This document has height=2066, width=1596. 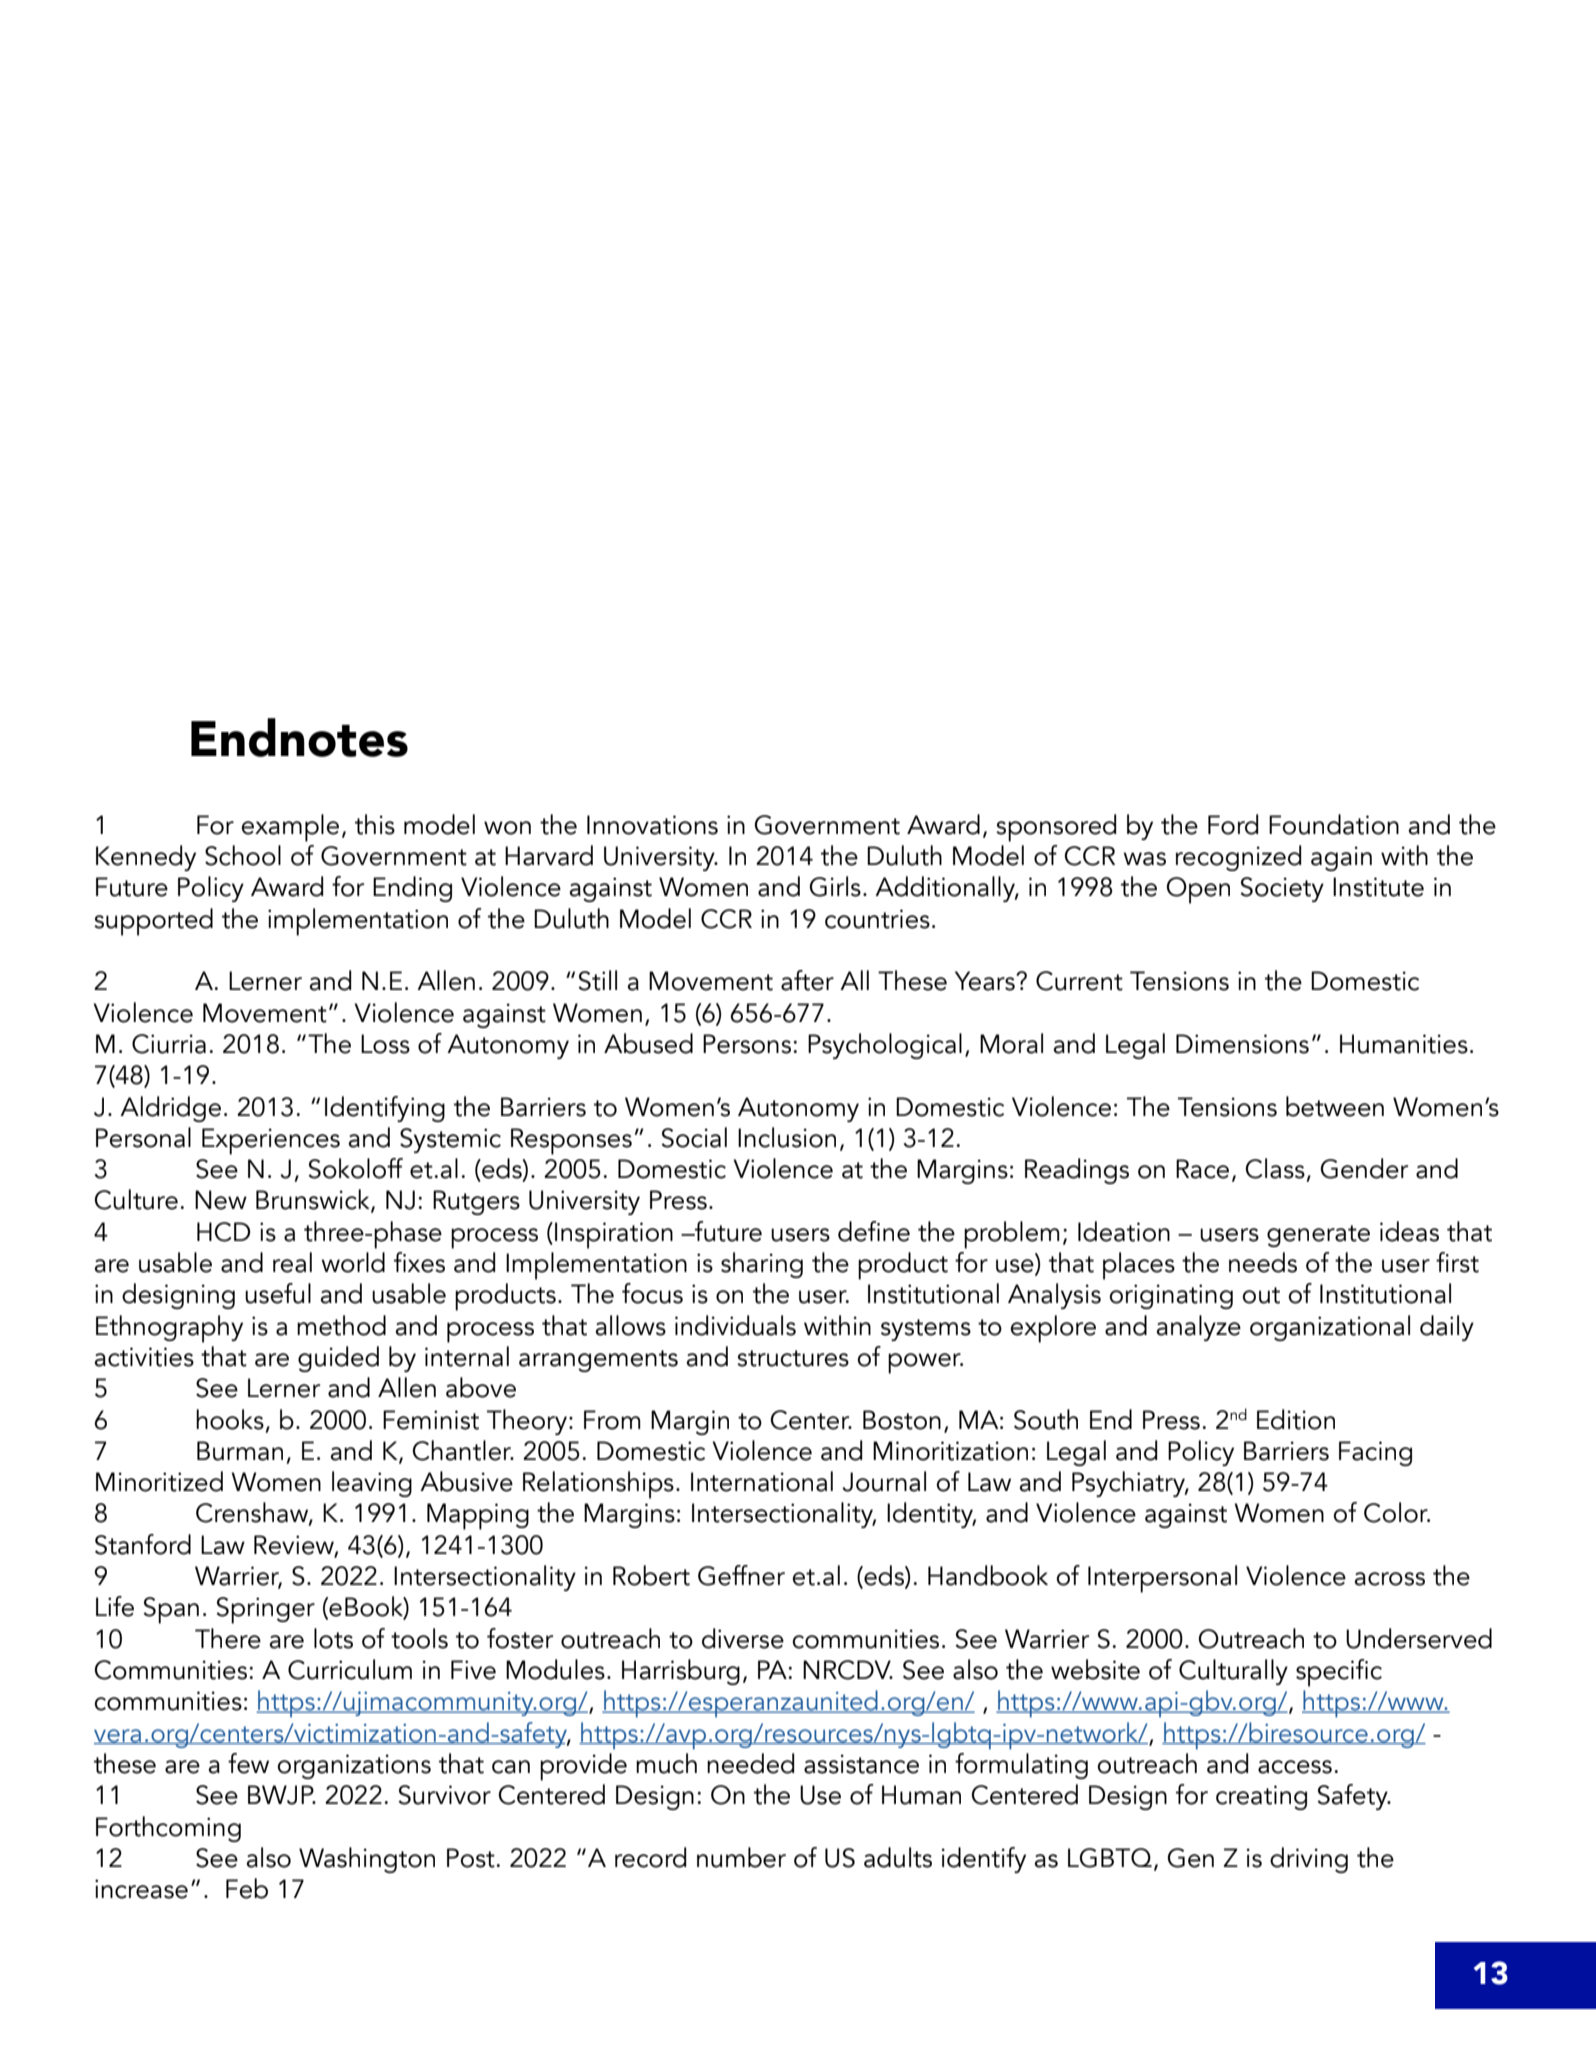 I want to click on Innovations, so click(x=652, y=825).
